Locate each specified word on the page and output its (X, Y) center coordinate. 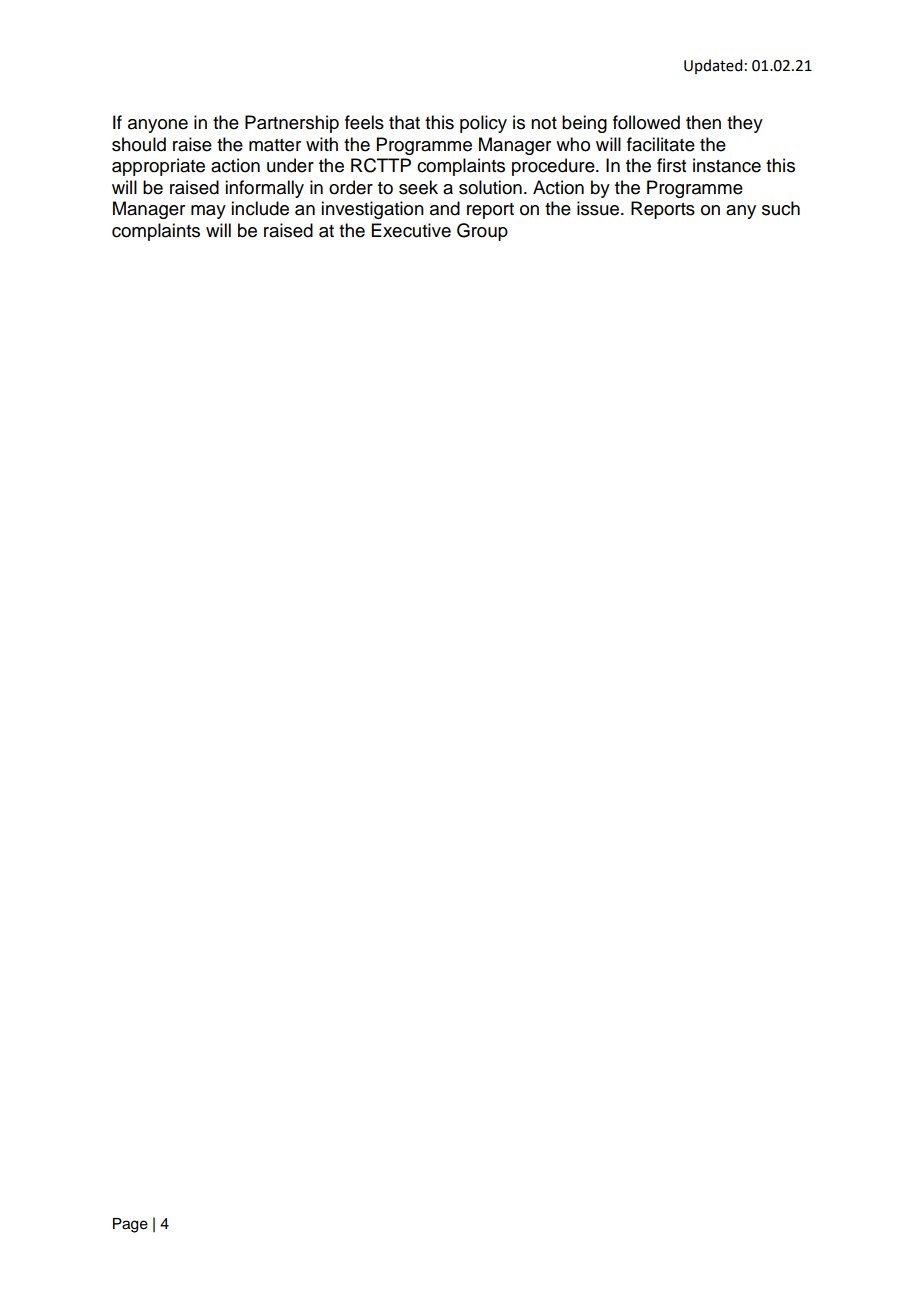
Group (482, 232)
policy (483, 124)
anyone (158, 126)
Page (130, 1225)
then (703, 122)
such (781, 208)
